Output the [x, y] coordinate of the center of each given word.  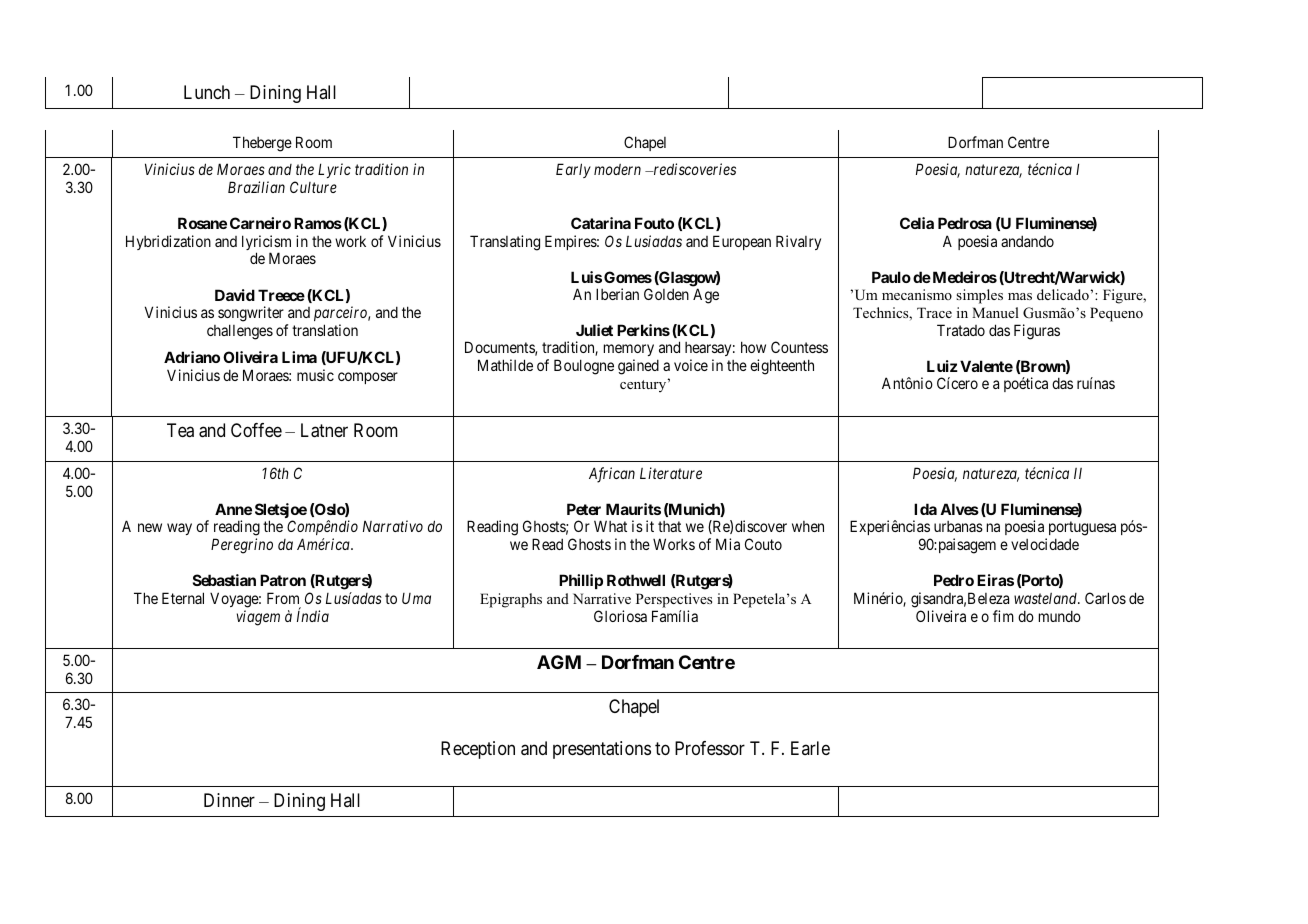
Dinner [229, 800]
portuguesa [1082, 528]
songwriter [251, 314]
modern [617, 169]
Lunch [207, 92]
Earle [810, 748]
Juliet [594, 330]
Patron [283, 580]
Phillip [581, 581]
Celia [917, 223]
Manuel [995, 312]
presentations [602, 750]
